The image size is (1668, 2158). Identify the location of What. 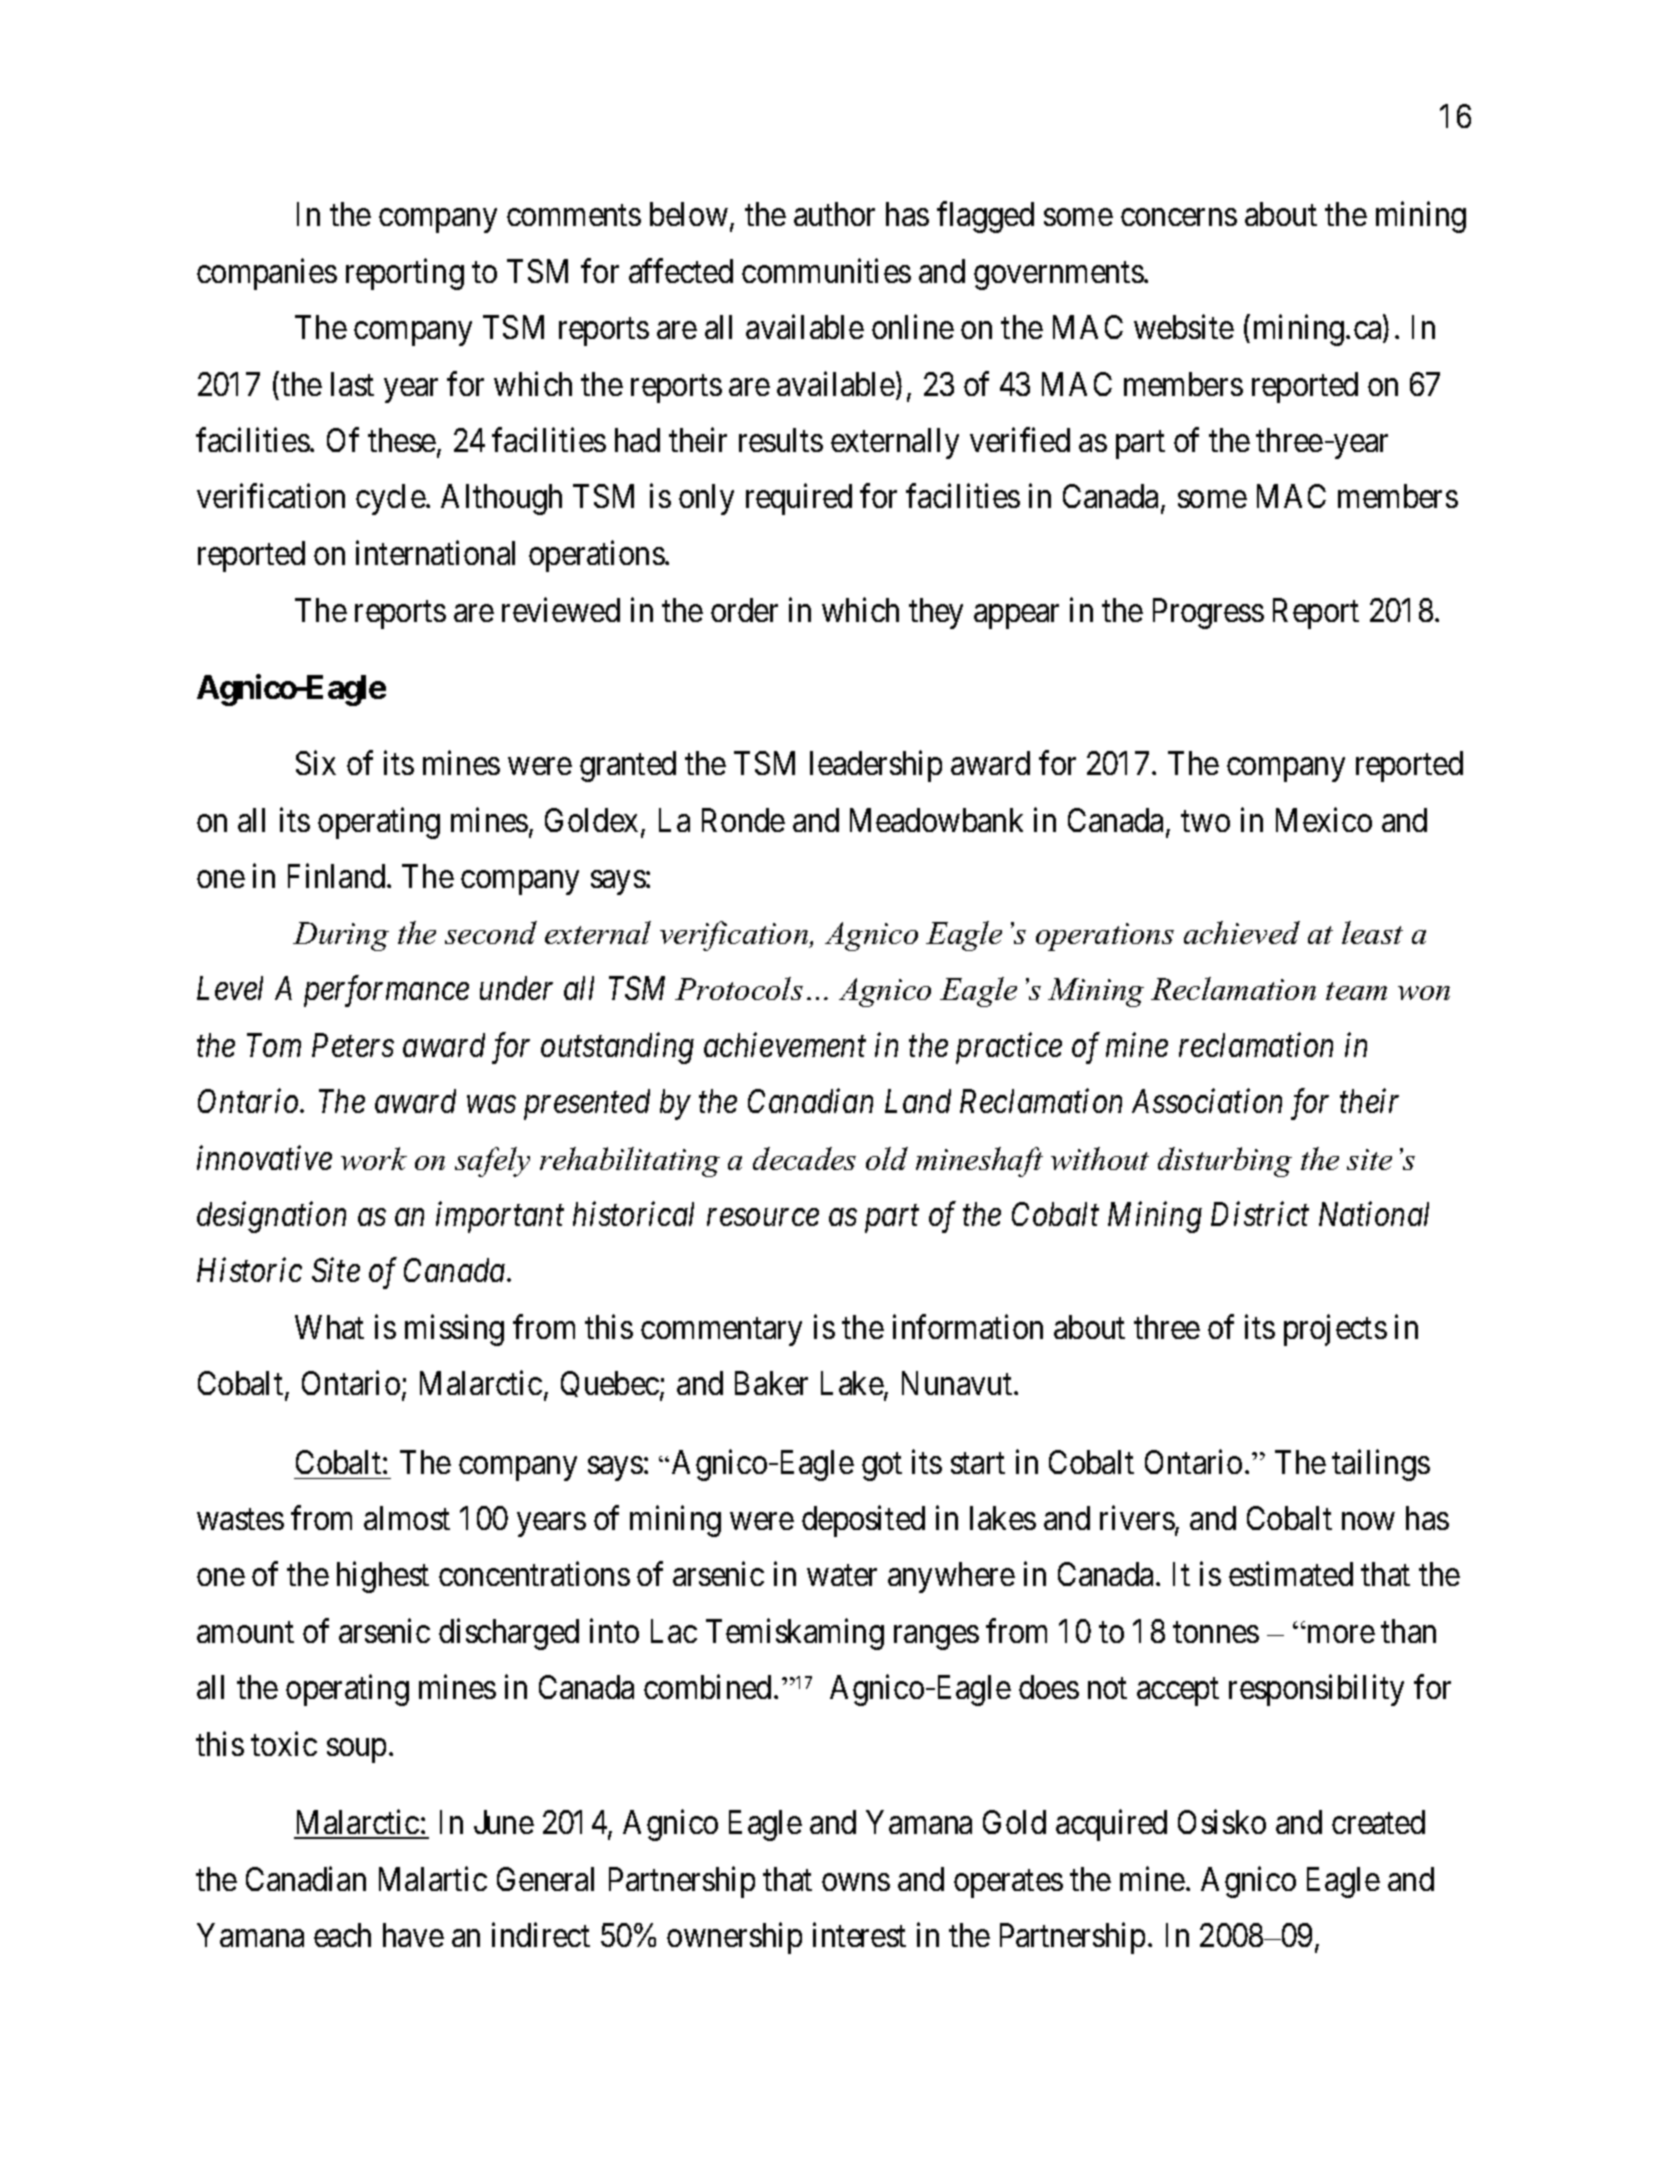
(329, 1327).
